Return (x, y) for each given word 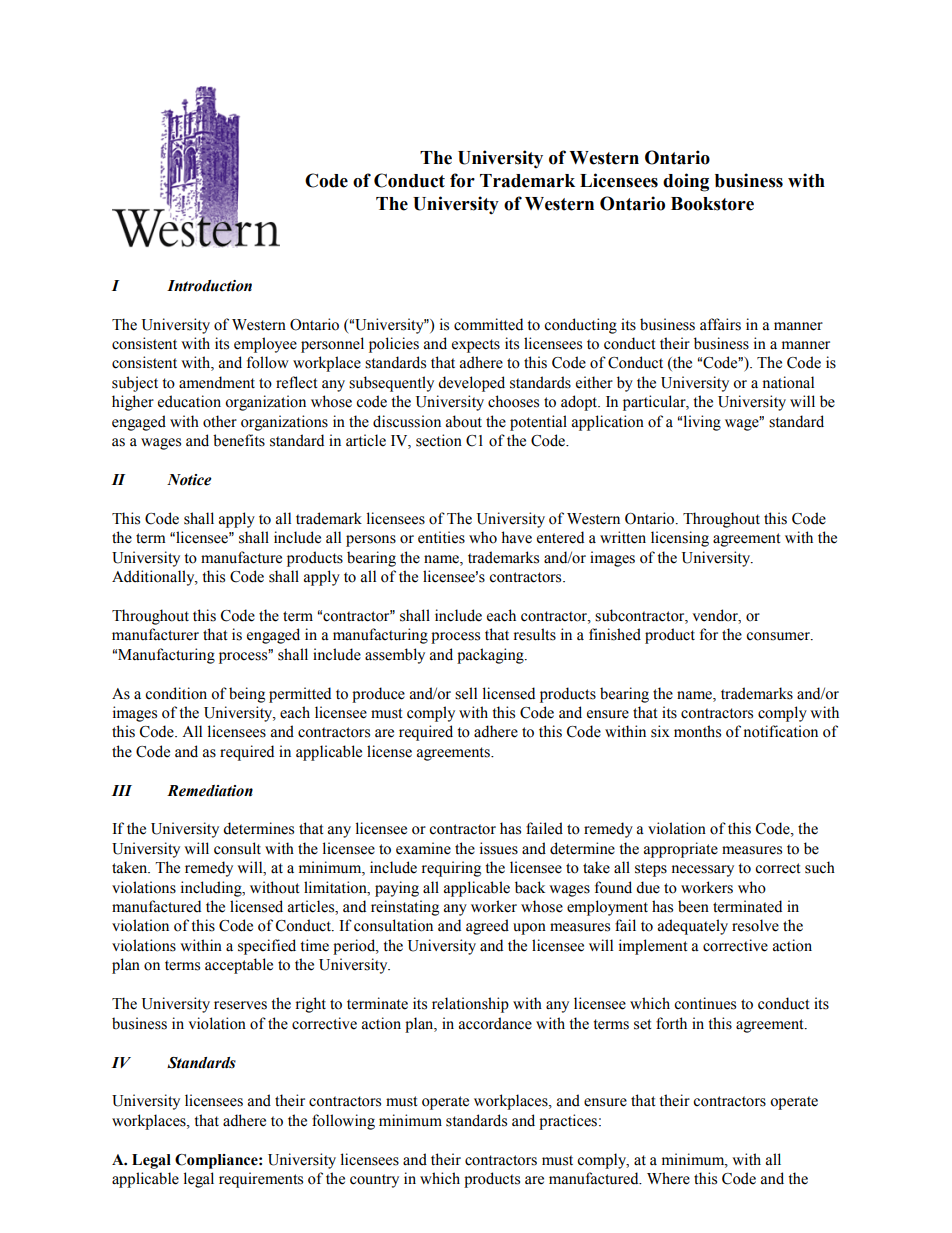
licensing (680, 539)
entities (441, 537)
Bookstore (712, 204)
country (374, 1181)
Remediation (210, 791)
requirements (261, 1180)
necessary (703, 871)
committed (488, 324)
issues (499, 848)
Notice (189, 480)
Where (668, 1178)
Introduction (209, 286)
